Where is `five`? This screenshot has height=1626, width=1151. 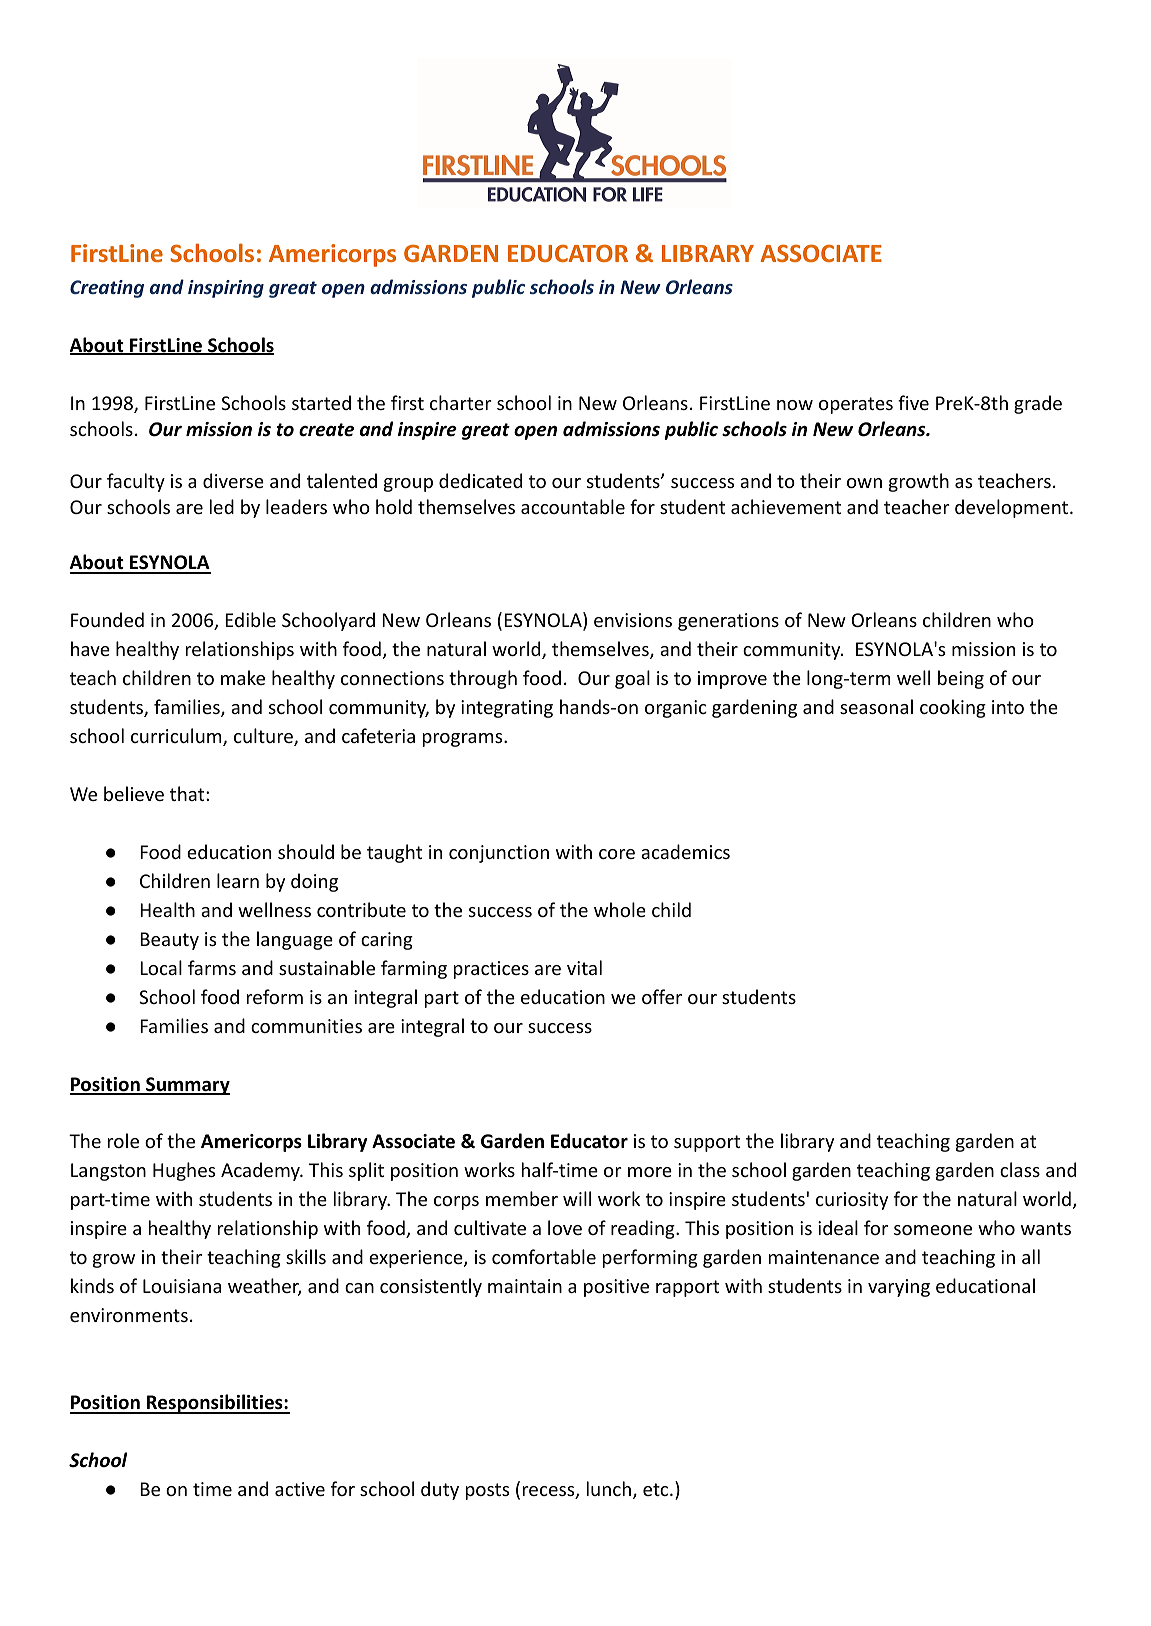 five is located at coordinates (913, 402).
